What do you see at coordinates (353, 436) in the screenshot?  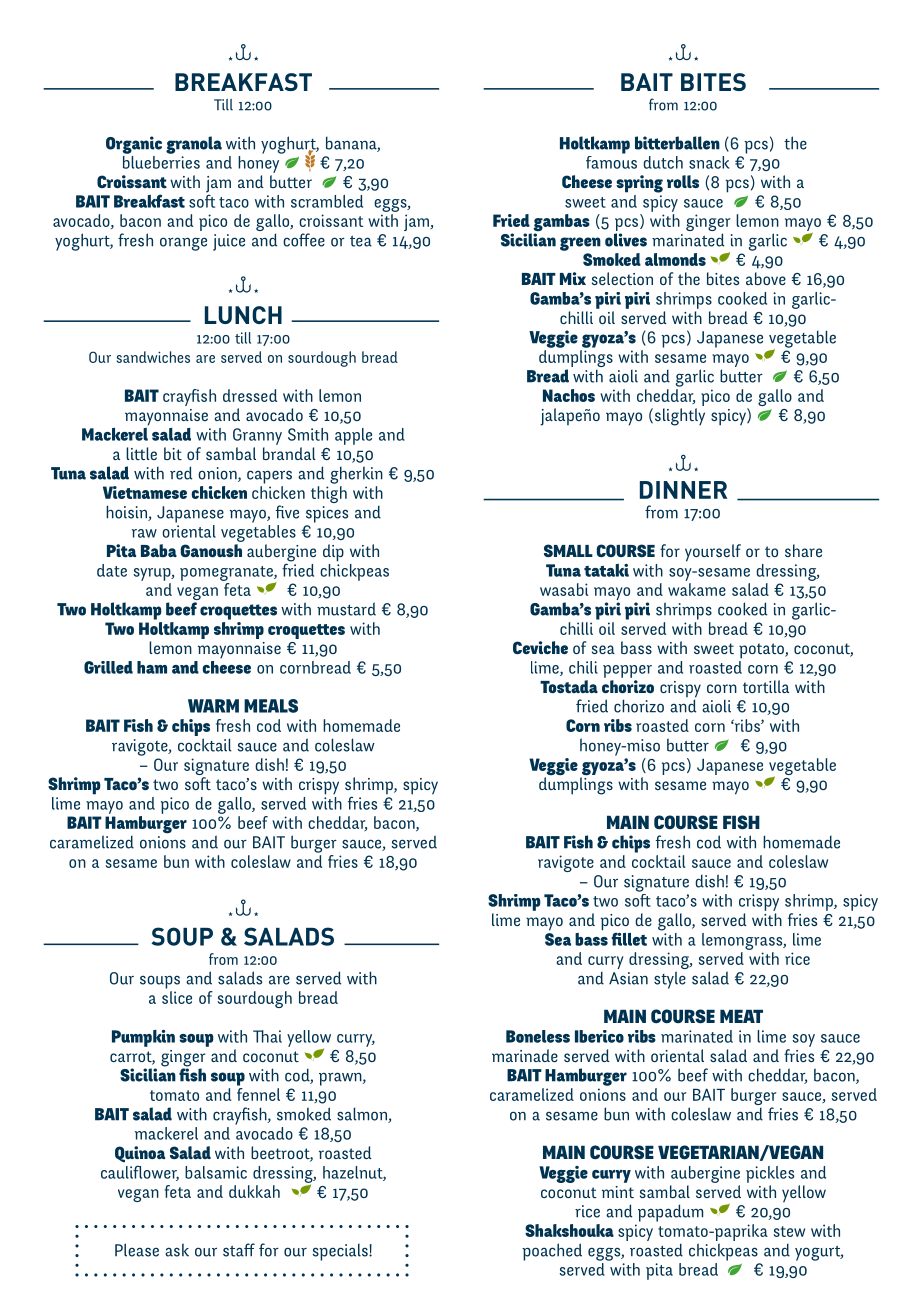 I see `apple` at bounding box center [353, 436].
